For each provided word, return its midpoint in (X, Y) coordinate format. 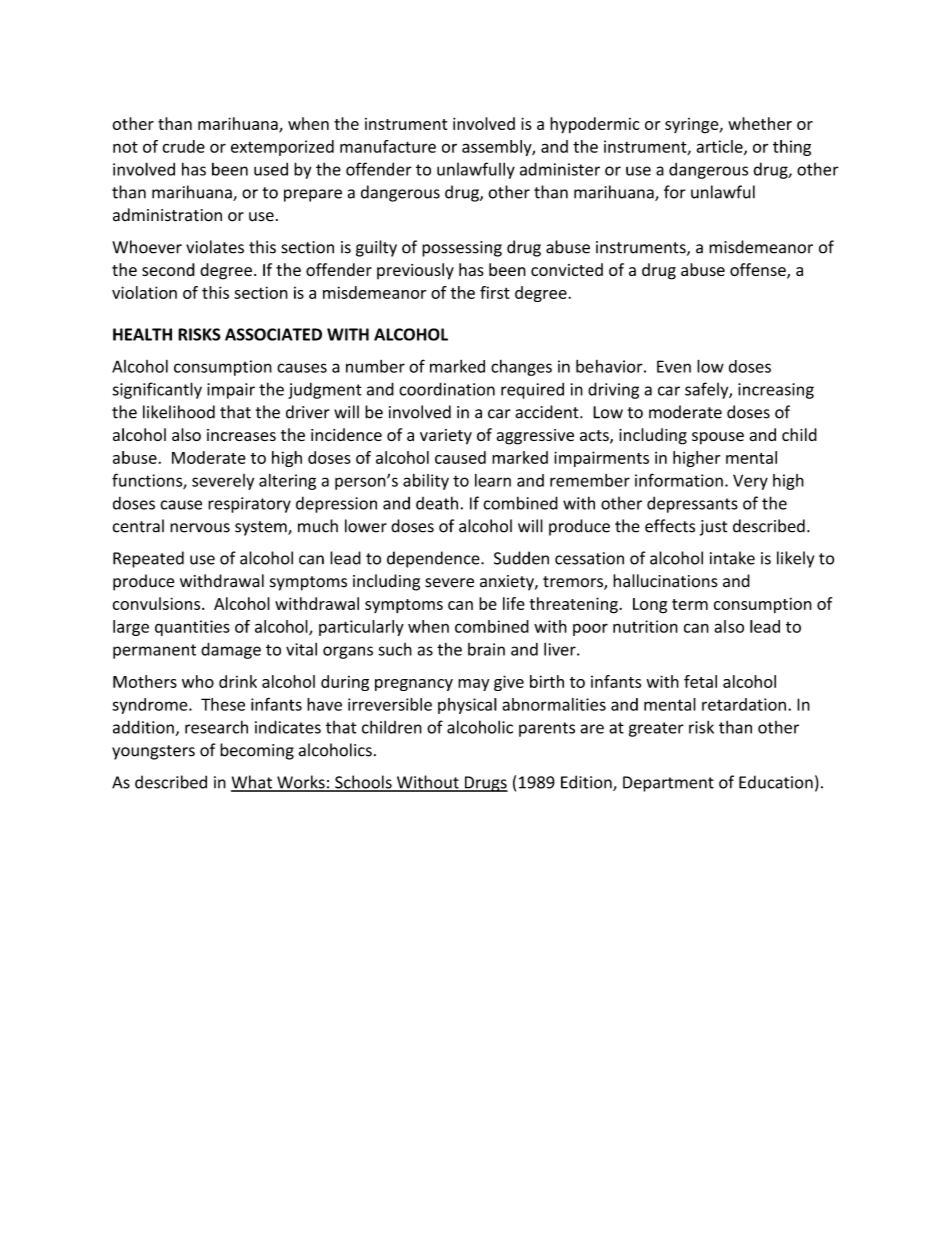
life (514, 603)
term (690, 604)
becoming (257, 751)
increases (241, 435)
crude (183, 146)
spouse (718, 438)
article (721, 147)
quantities (192, 628)
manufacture (388, 146)
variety (446, 437)
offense (759, 271)
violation (144, 292)
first (495, 292)
